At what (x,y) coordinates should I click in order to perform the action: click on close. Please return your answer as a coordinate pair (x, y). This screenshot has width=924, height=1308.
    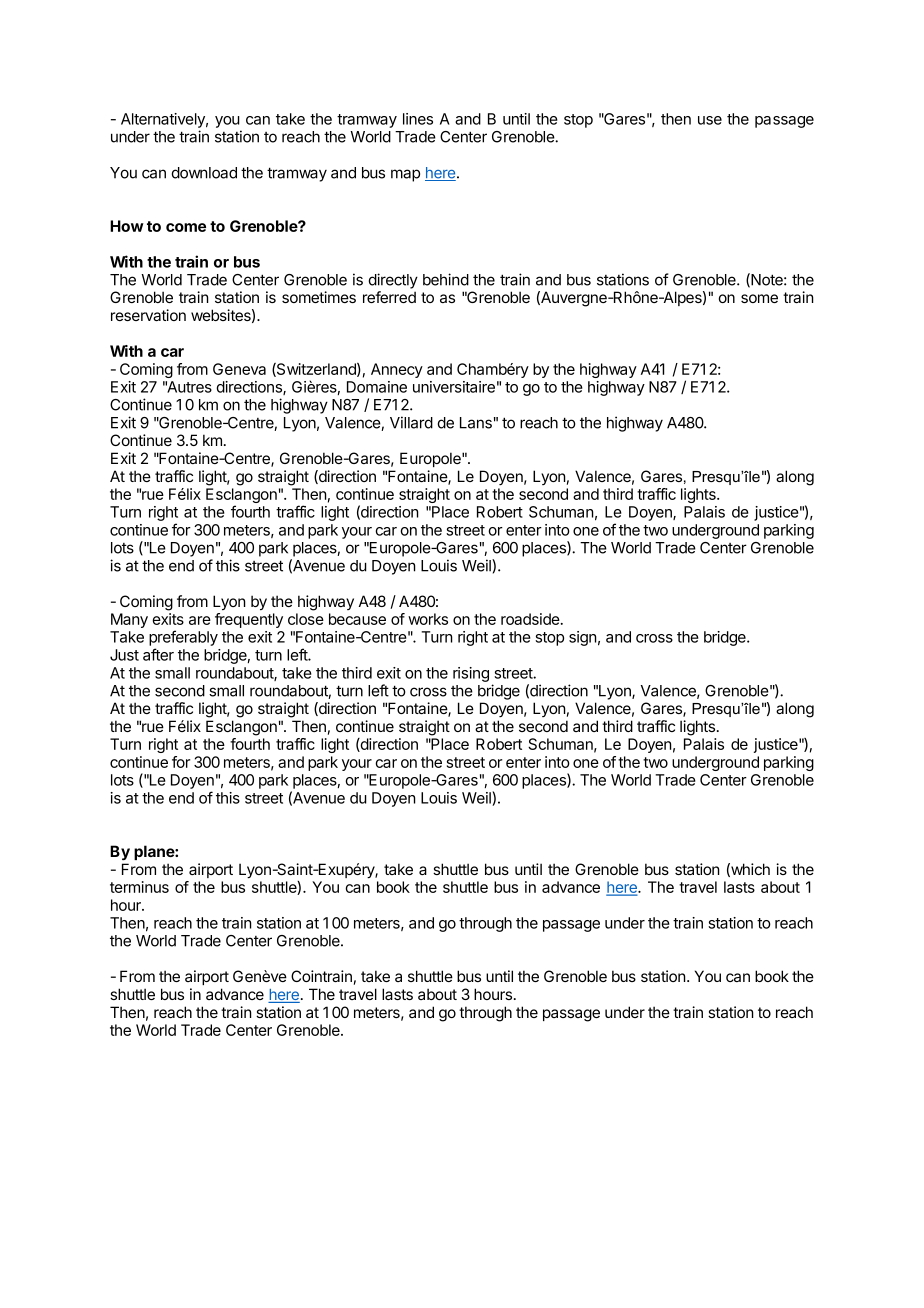
    Looking at the image, I should click on (306, 619).
